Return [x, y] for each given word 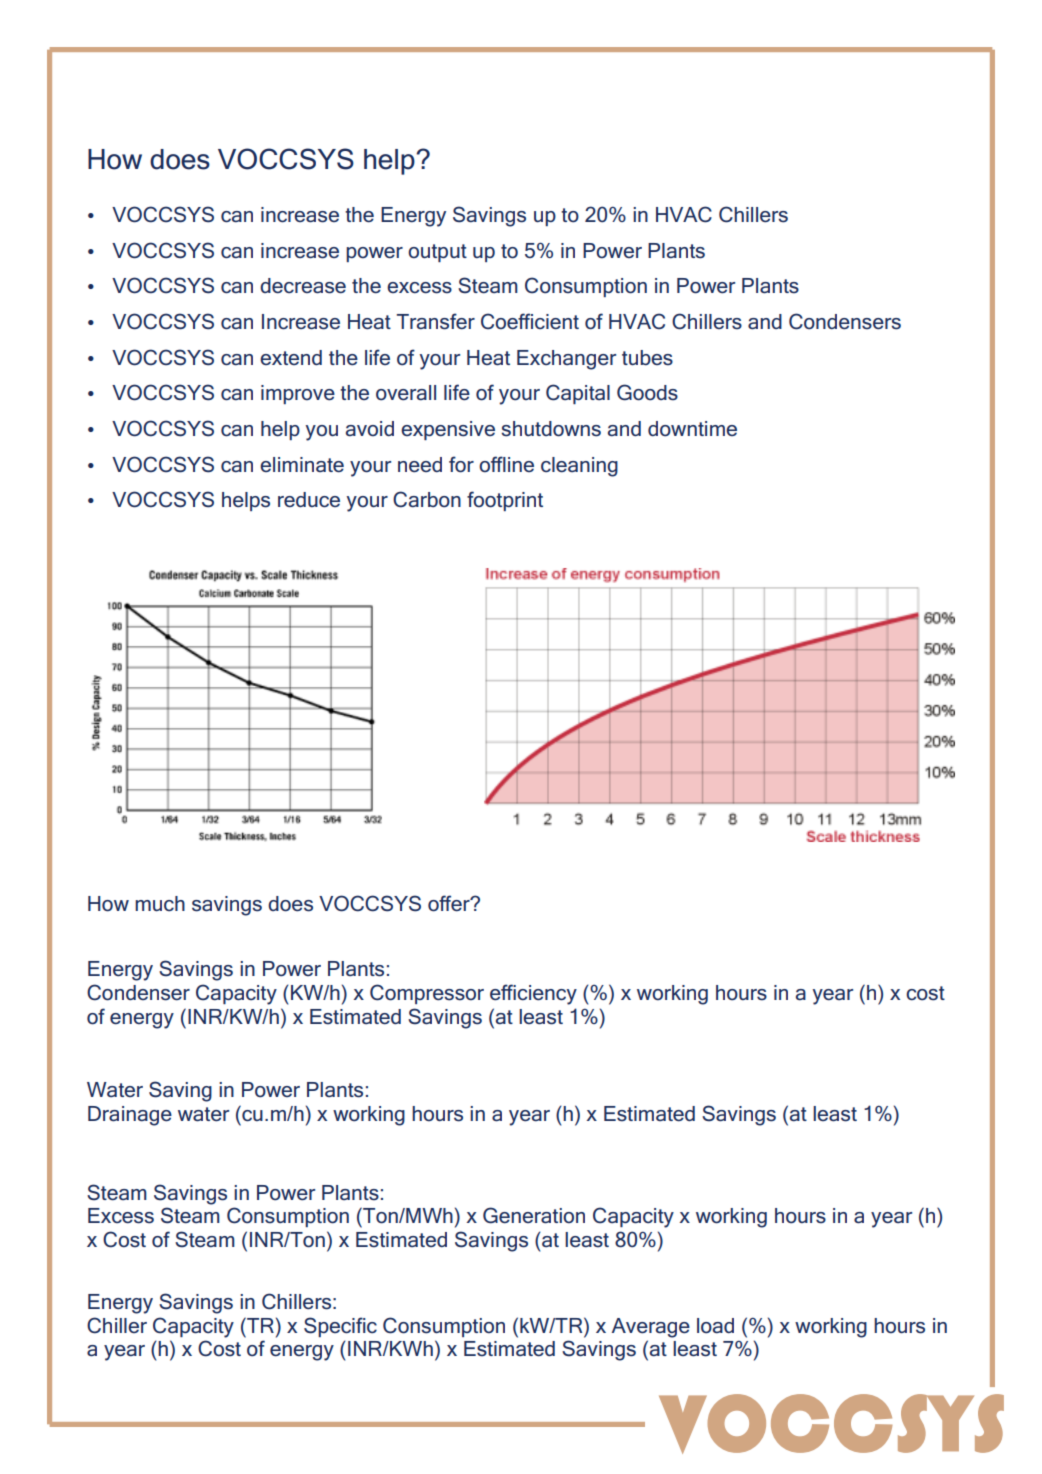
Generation [534, 1215]
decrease [303, 286]
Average [651, 1328]
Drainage [130, 1116]
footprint [505, 501]
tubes [647, 358]
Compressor [427, 994]
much [160, 904]
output [437, 253]
